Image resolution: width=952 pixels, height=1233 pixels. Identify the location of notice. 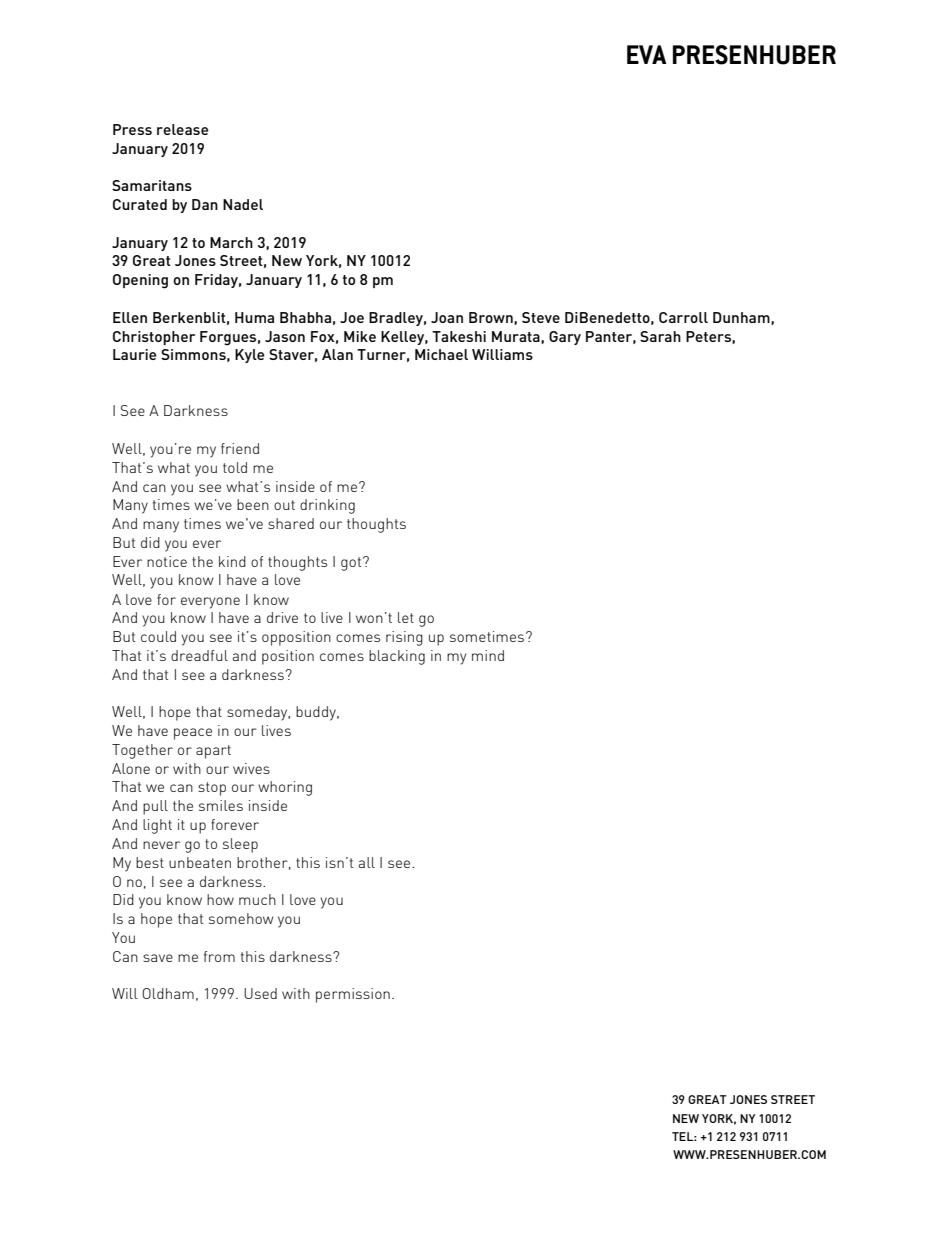
(167, 561).
